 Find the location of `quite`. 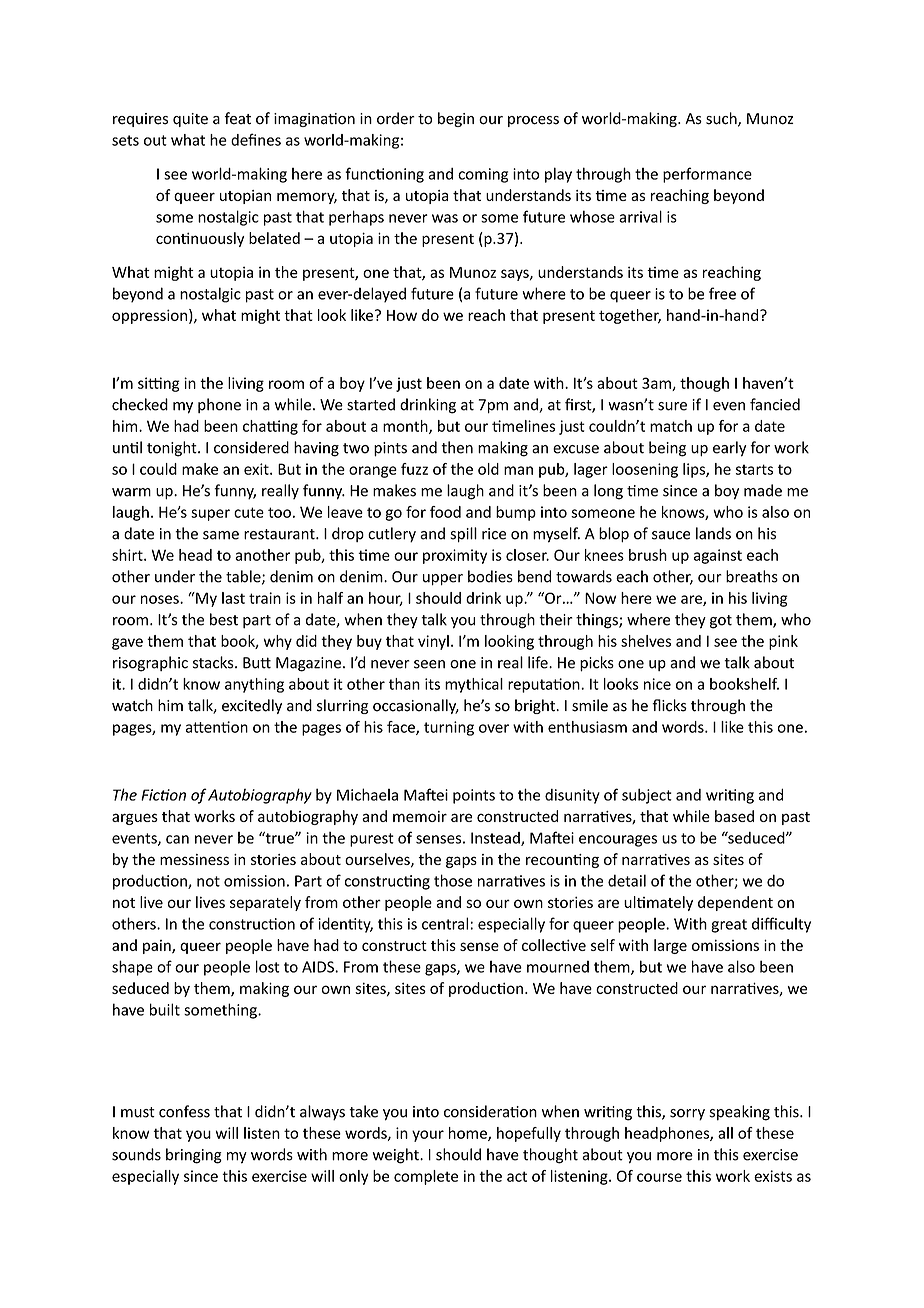

quite is located at coordinates (190, 120).
